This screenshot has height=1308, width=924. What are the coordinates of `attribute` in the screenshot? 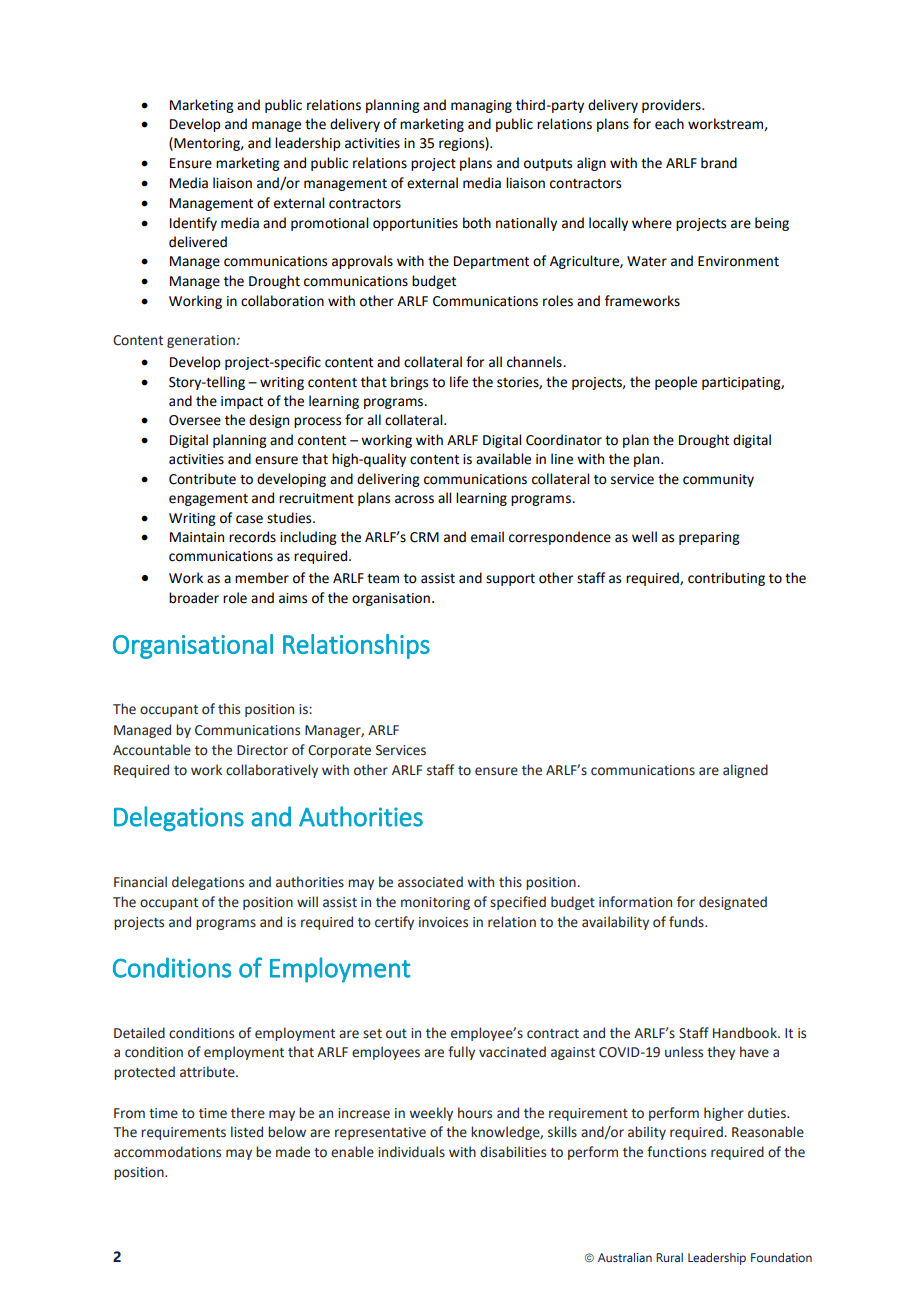 It's located at (208, 1072).
